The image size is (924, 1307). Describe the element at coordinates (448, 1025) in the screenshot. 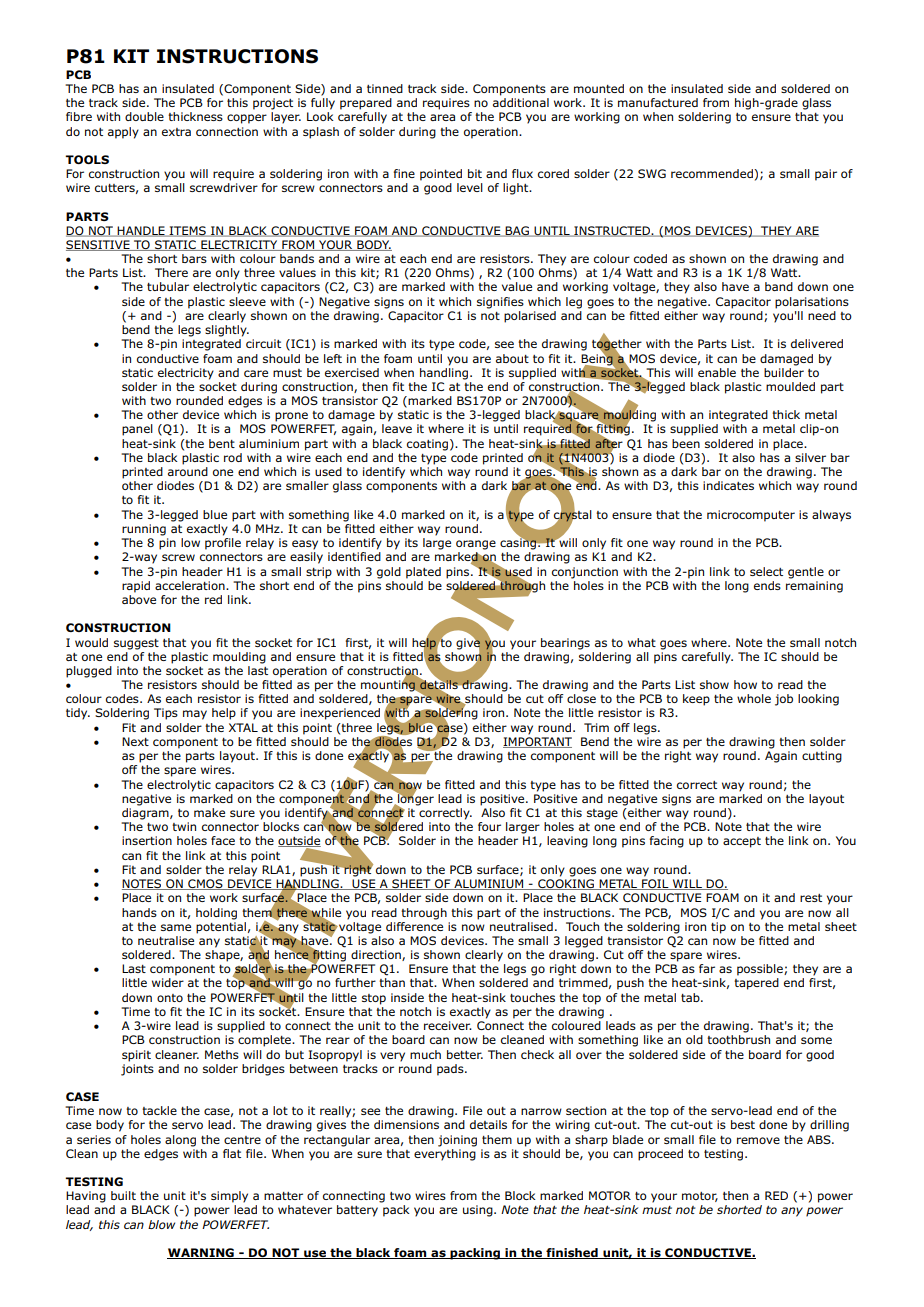

I see `receiver` at that location.
